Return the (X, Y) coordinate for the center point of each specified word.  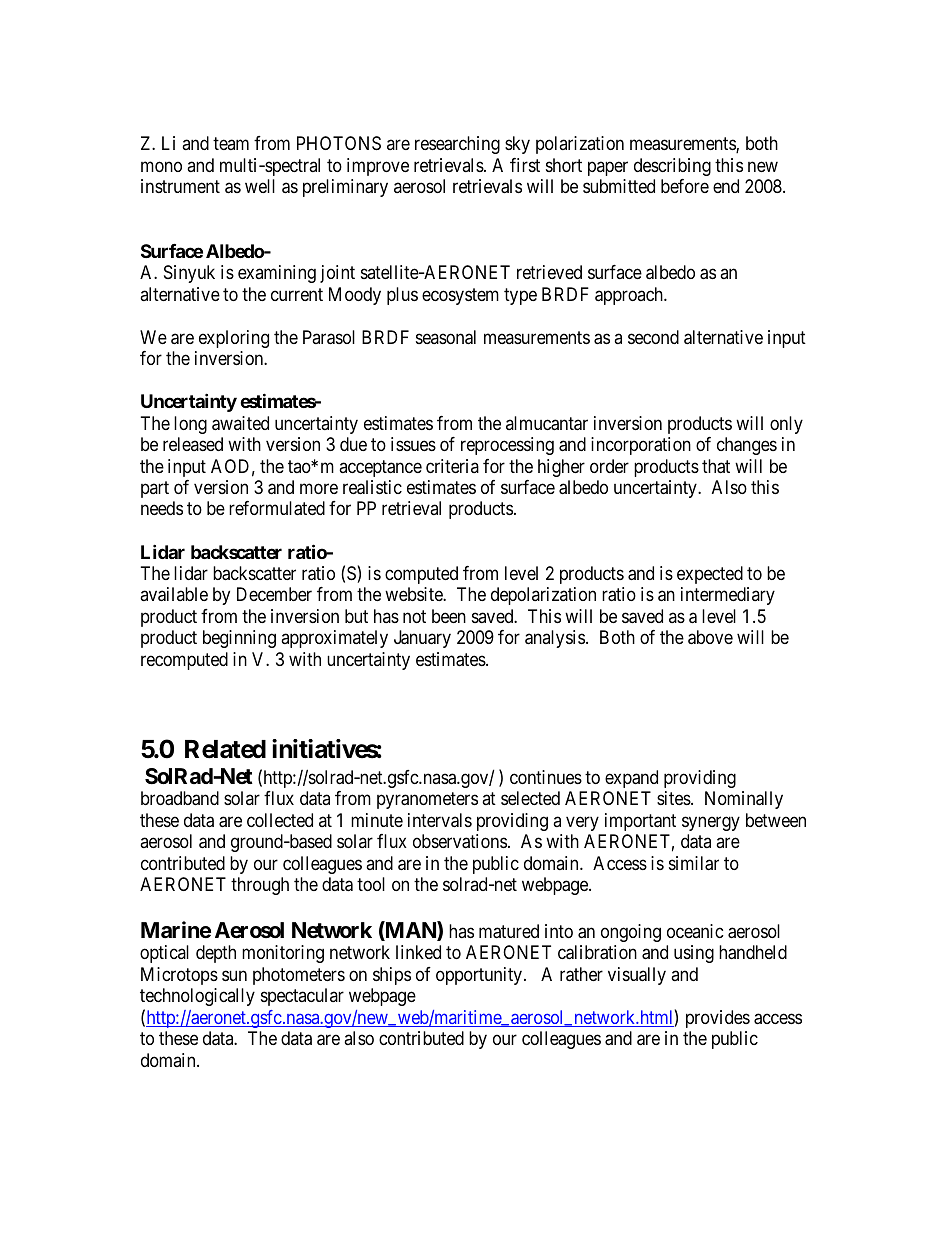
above (710, 637)
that (716, 466)
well (260, 186)
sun (234, 975)
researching (457, 145)
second (653, 337)
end (726, 186)
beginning (239, 639)
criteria (452, 466)
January (422, 639)
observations (460, 841)
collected (280, 820)
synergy (711, 823)
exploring (234, 339)
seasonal (446, 337)
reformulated (277, 508)
